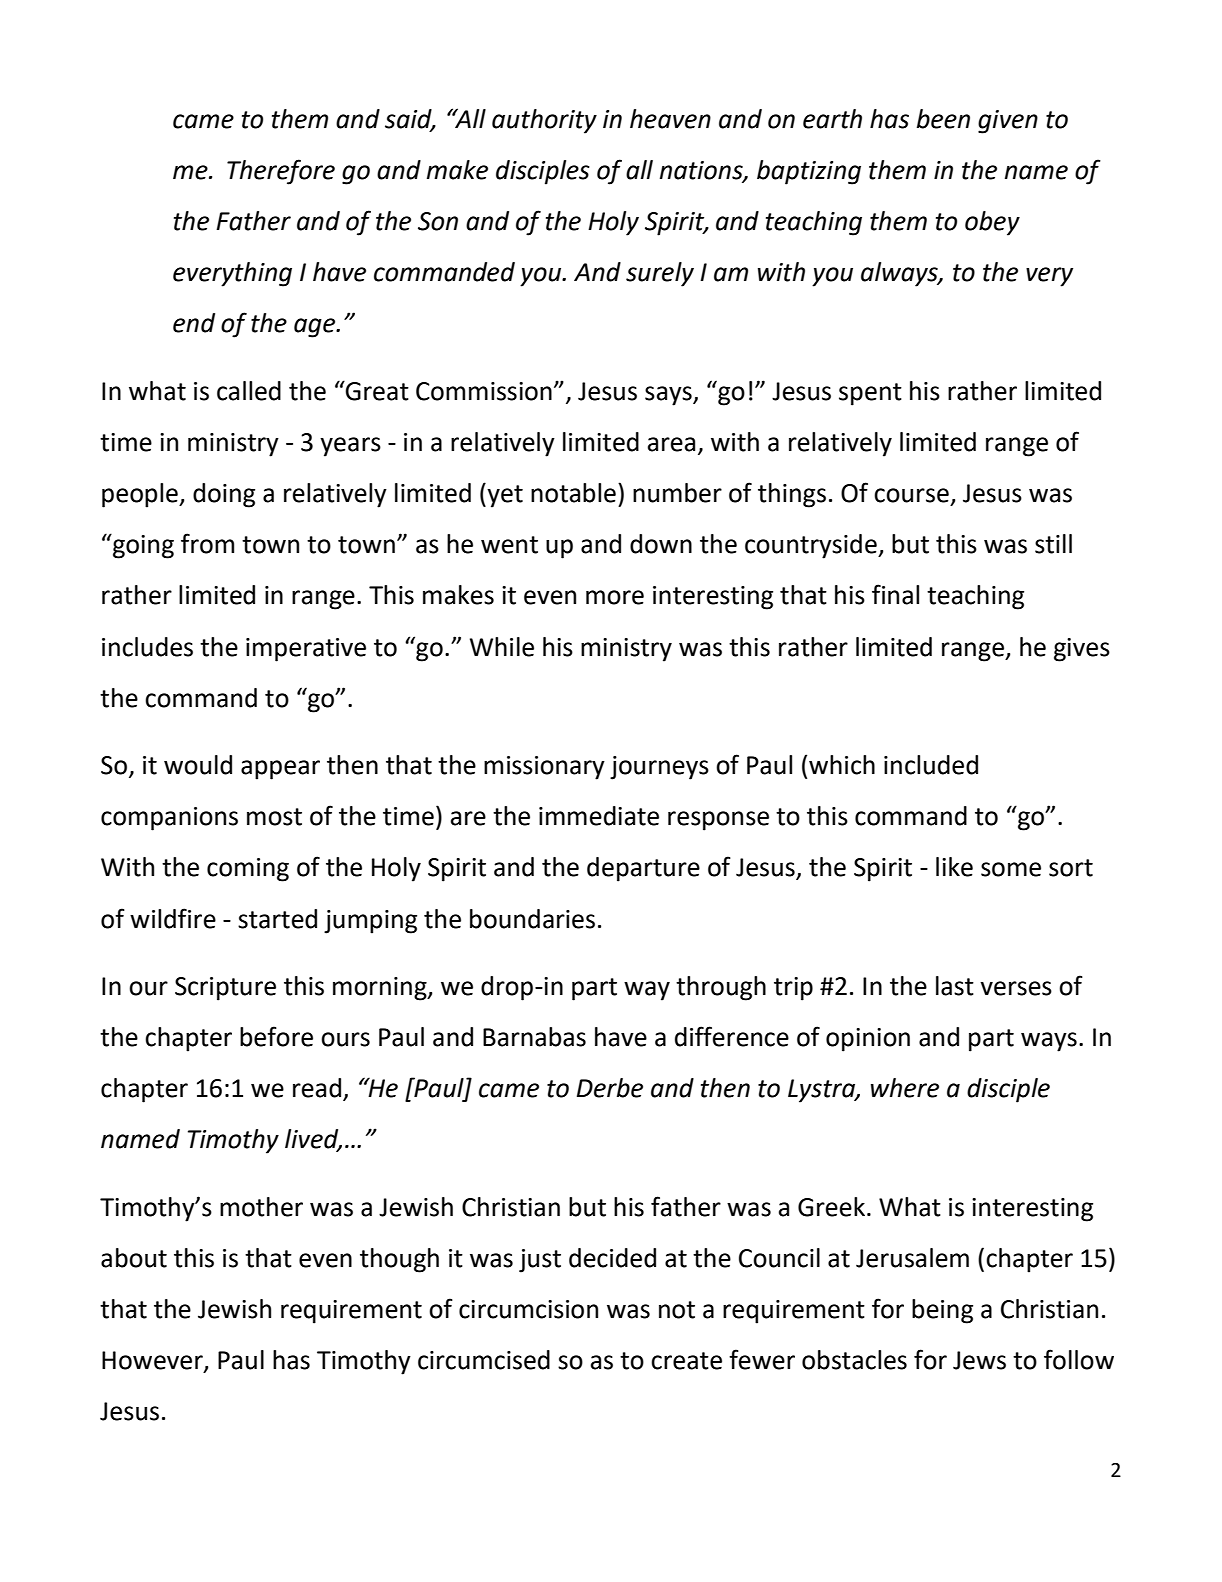  What do you see at coordinates (224, 495) in the document?
I see `doing` at bounding box center [224, 495].
